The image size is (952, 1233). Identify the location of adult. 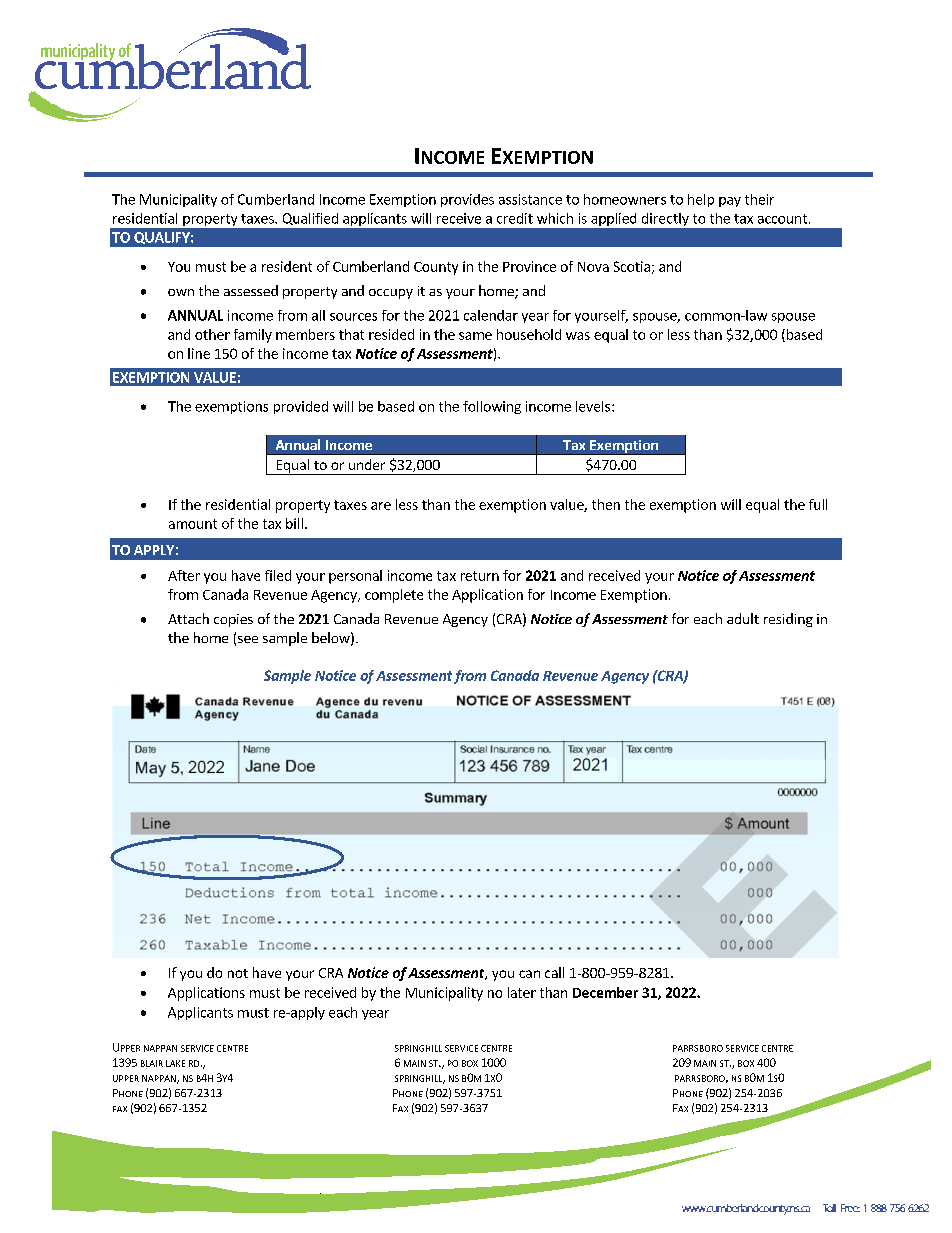
(743, 618).
